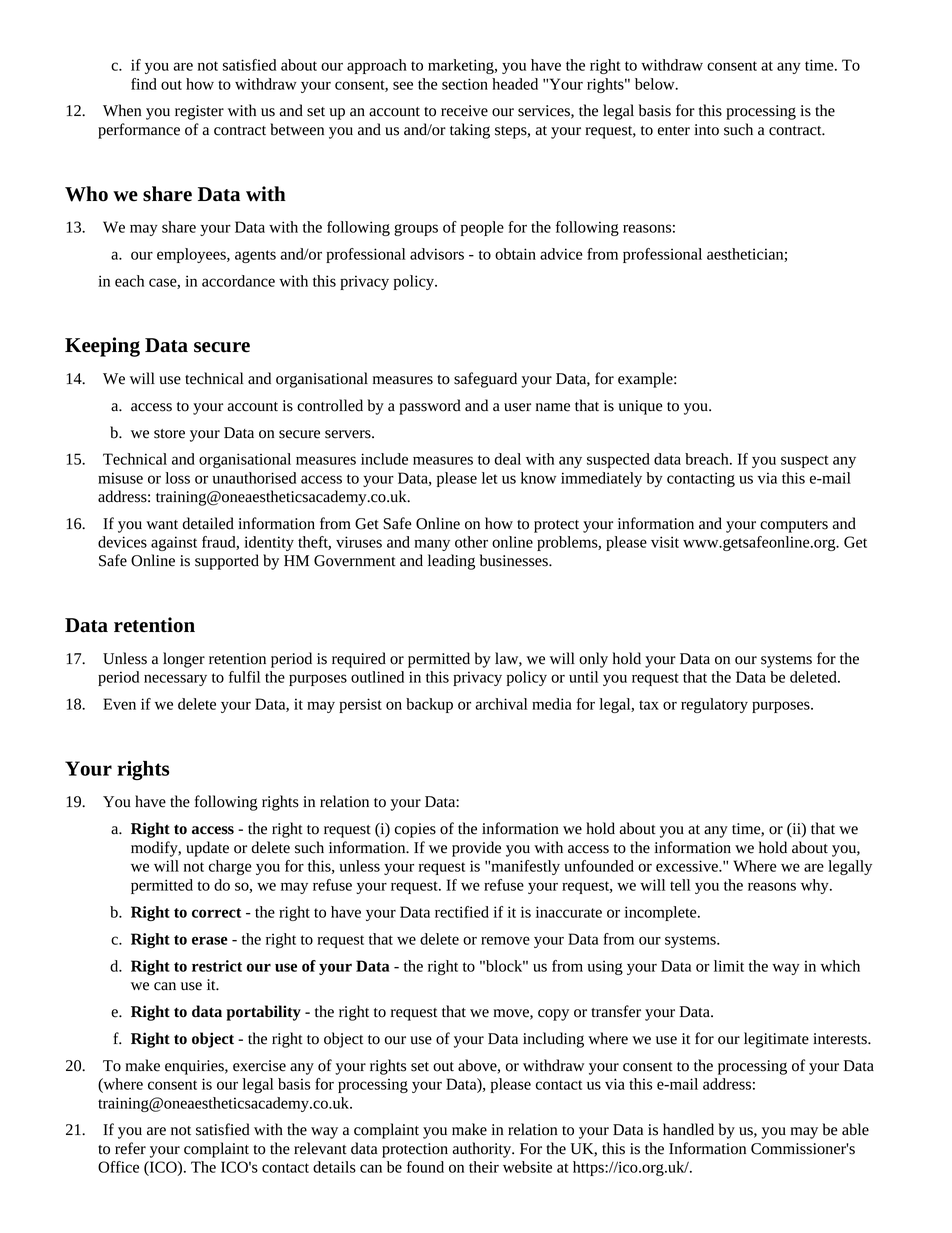  What do you see at coordinates (102, 347) in the page?
I see `Keeping` at bounding box center [102, 347].
